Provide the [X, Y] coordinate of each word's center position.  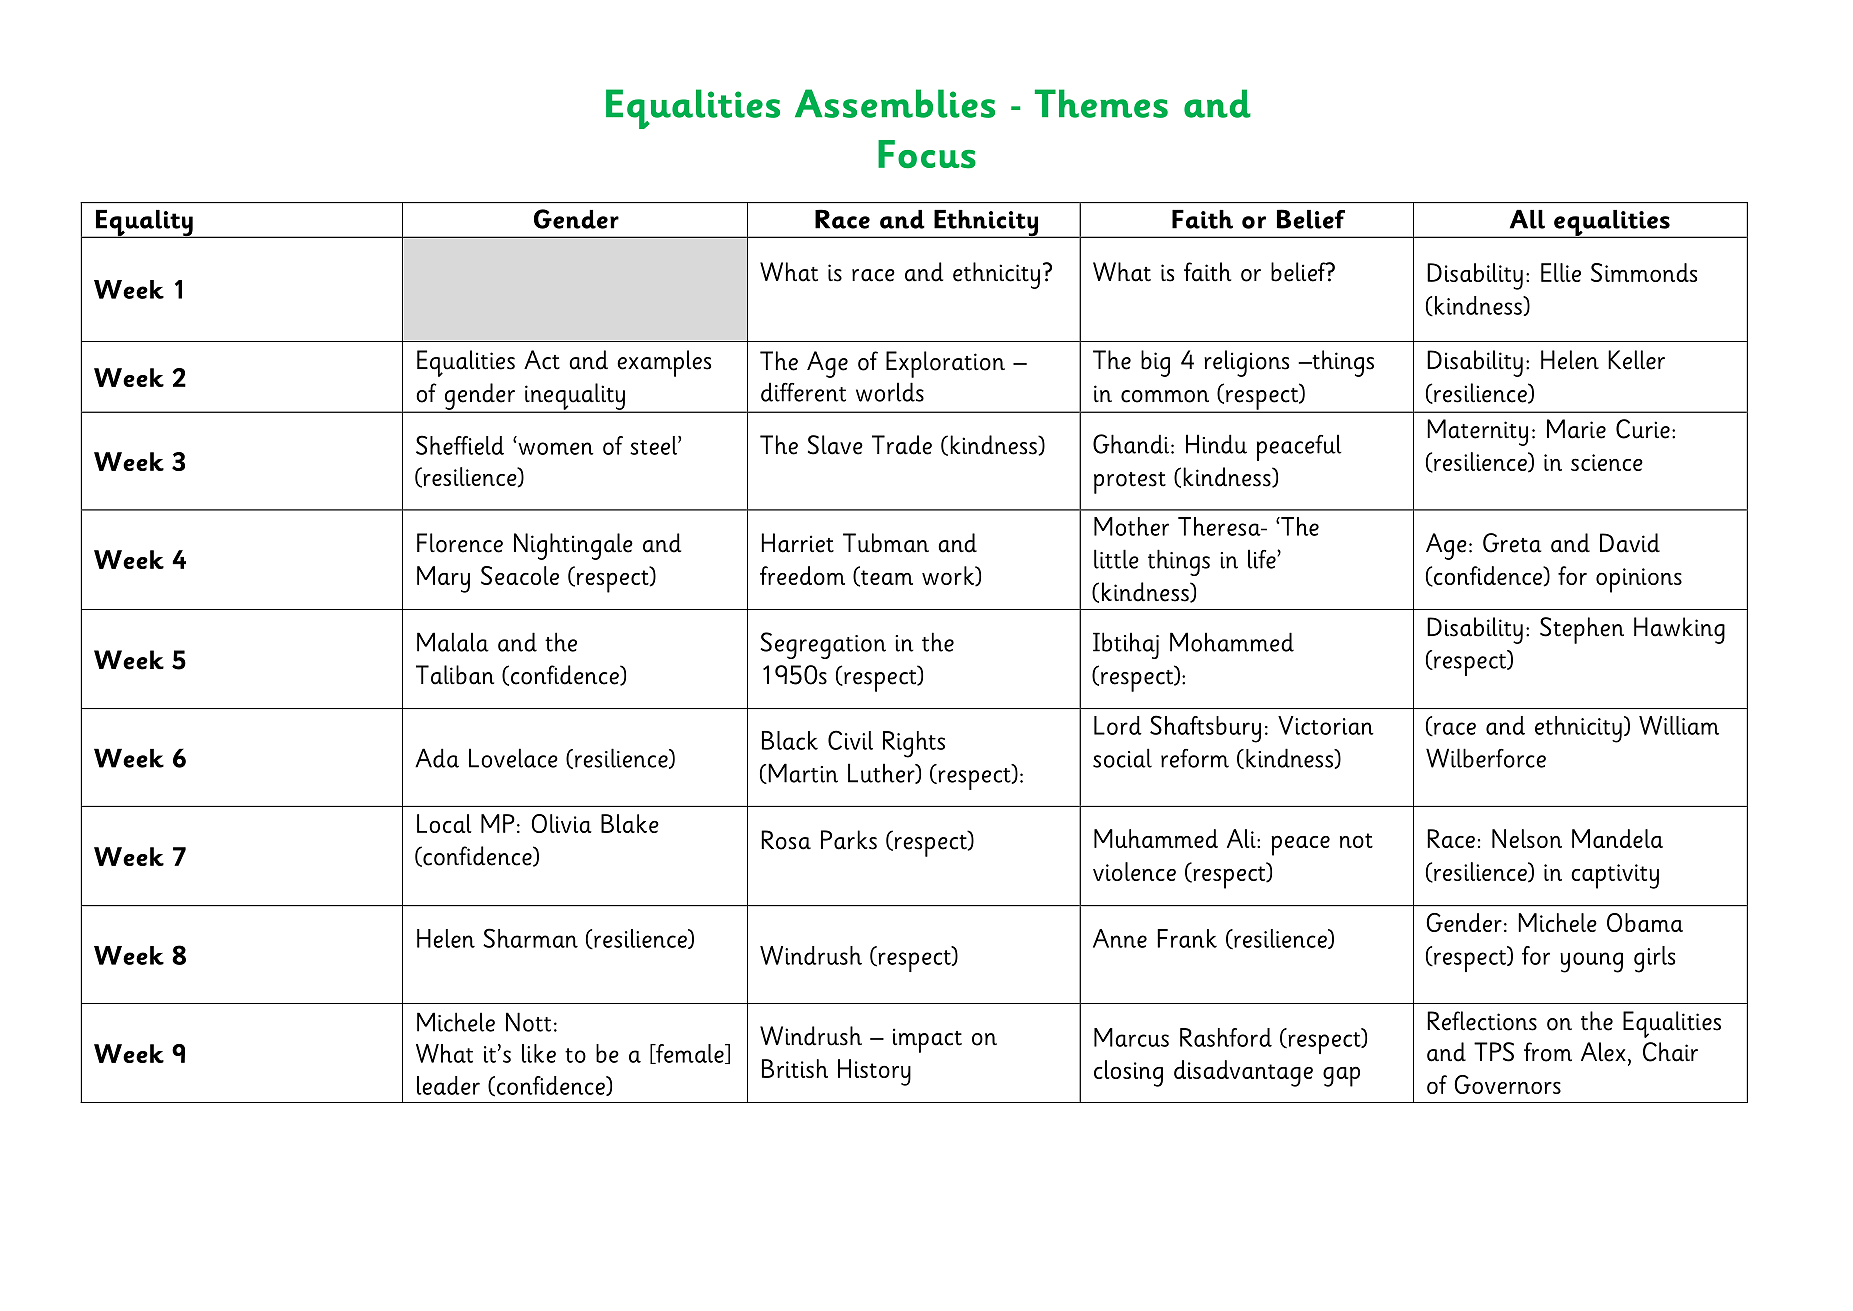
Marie [1576, 429]
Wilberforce [1486, 758]
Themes [1101, 103]
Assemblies [895, 103]
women [556, 448]
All [1527, 219]
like [539, 1053]
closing [1128, 1073]
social [1122, 758]
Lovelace [513, 758]
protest [1130, 483]
